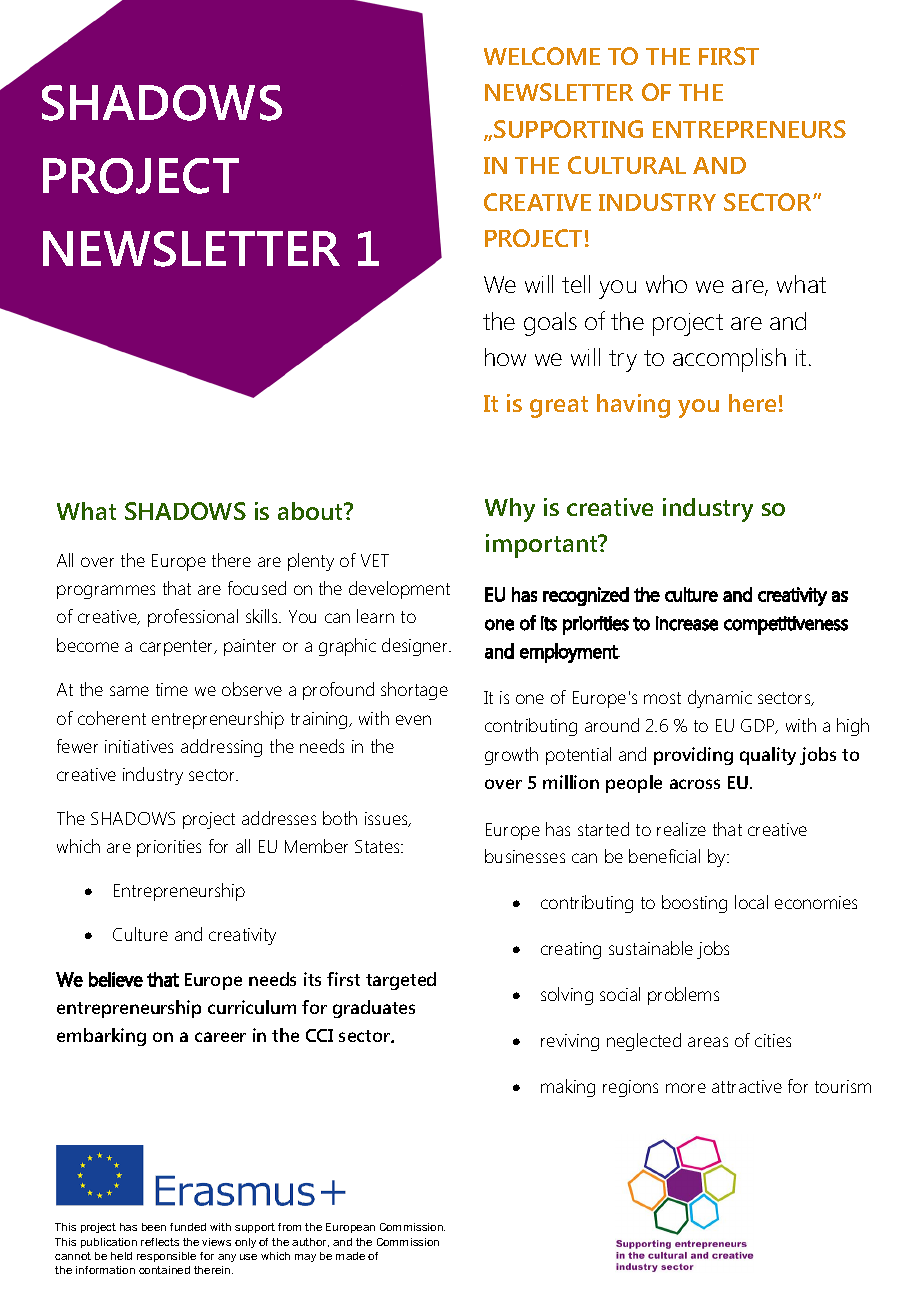 The width and height of the screenshot is (924, 1308). Describe the element at coordinates (416, 647) in the screenshot. I see `designer` at that location.
